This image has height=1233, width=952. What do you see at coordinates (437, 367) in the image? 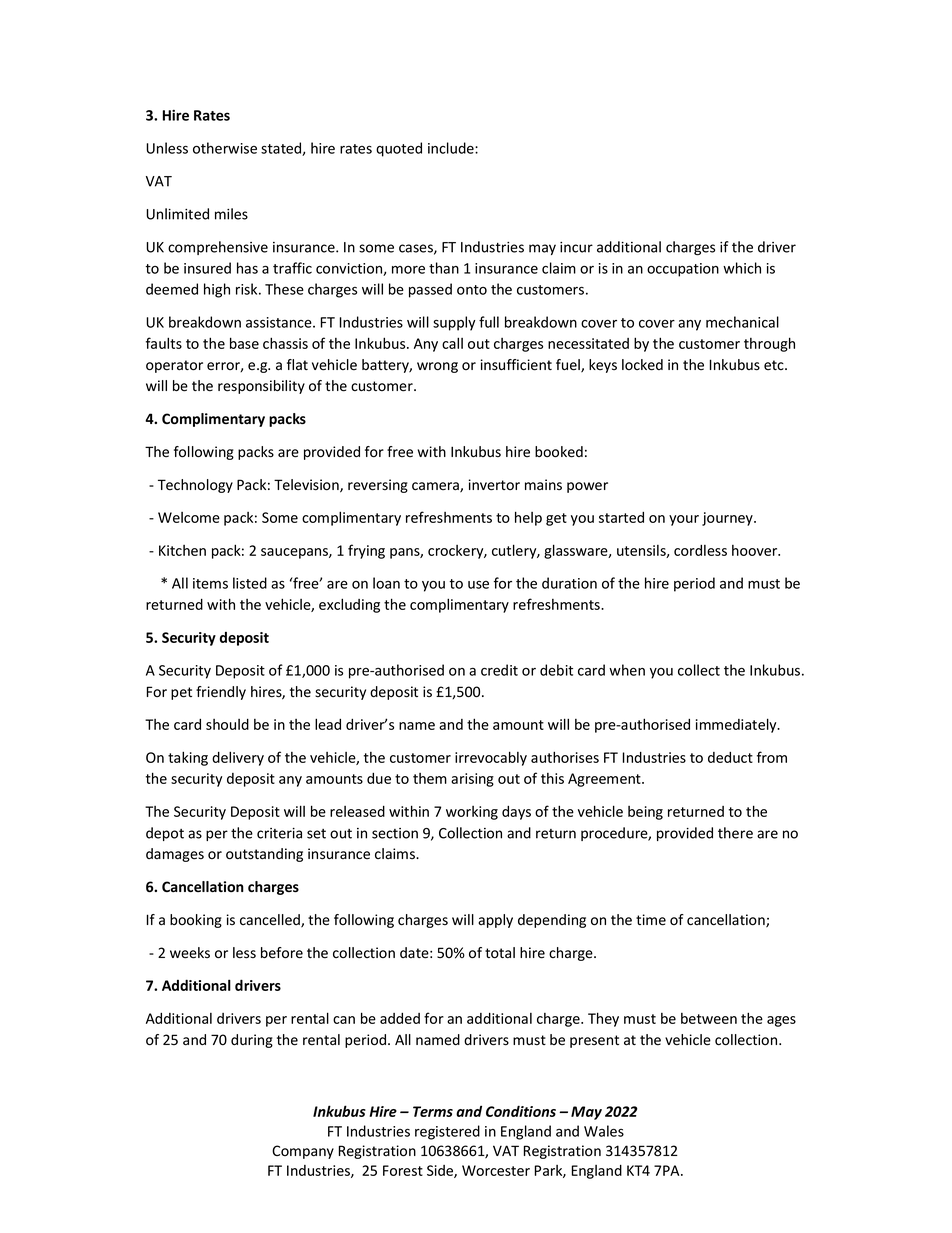
I see `wrong` at bounding box center [437, 367].
